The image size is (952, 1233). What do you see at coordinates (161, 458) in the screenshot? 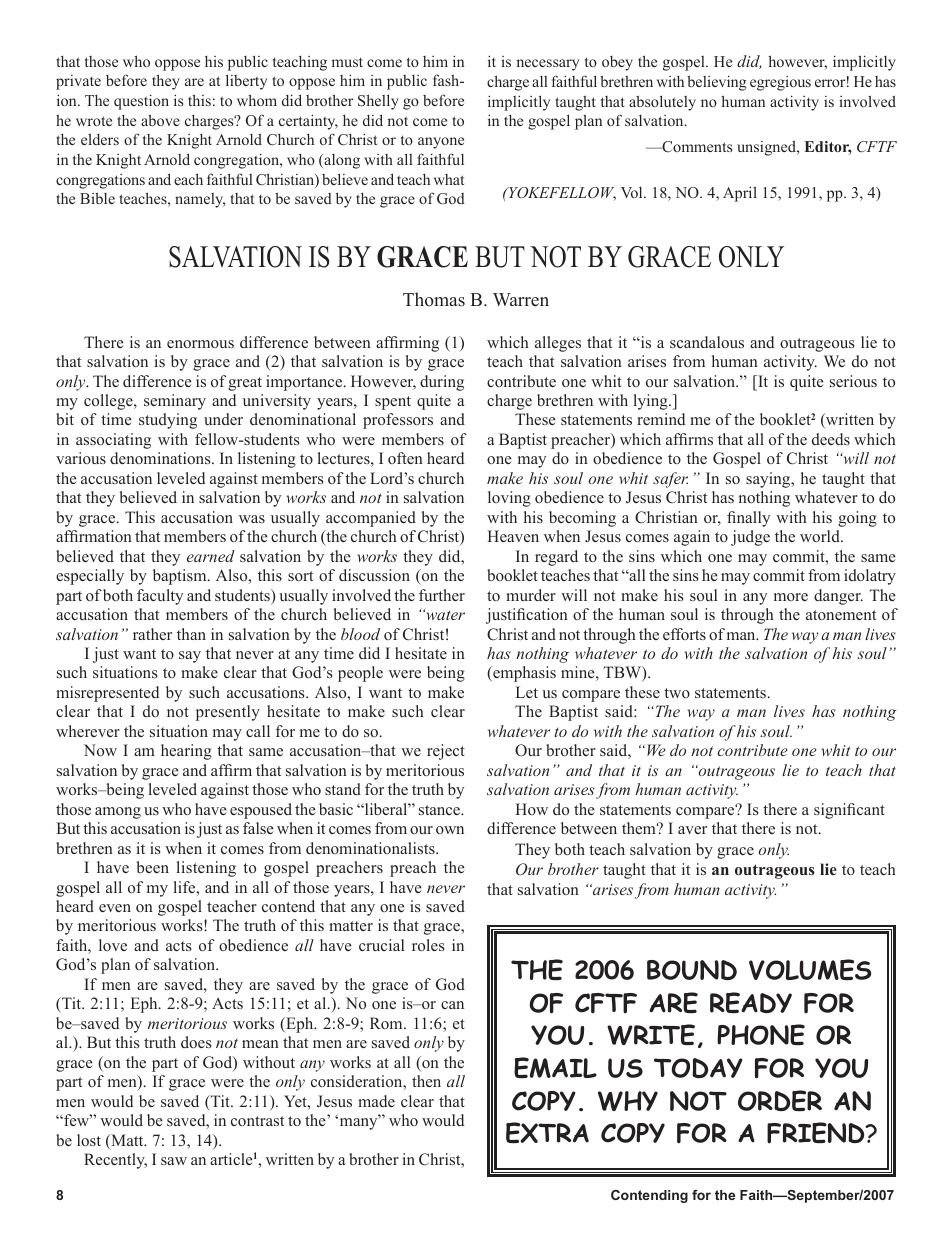
I see `denominations` at bounding box center [161, 458].
